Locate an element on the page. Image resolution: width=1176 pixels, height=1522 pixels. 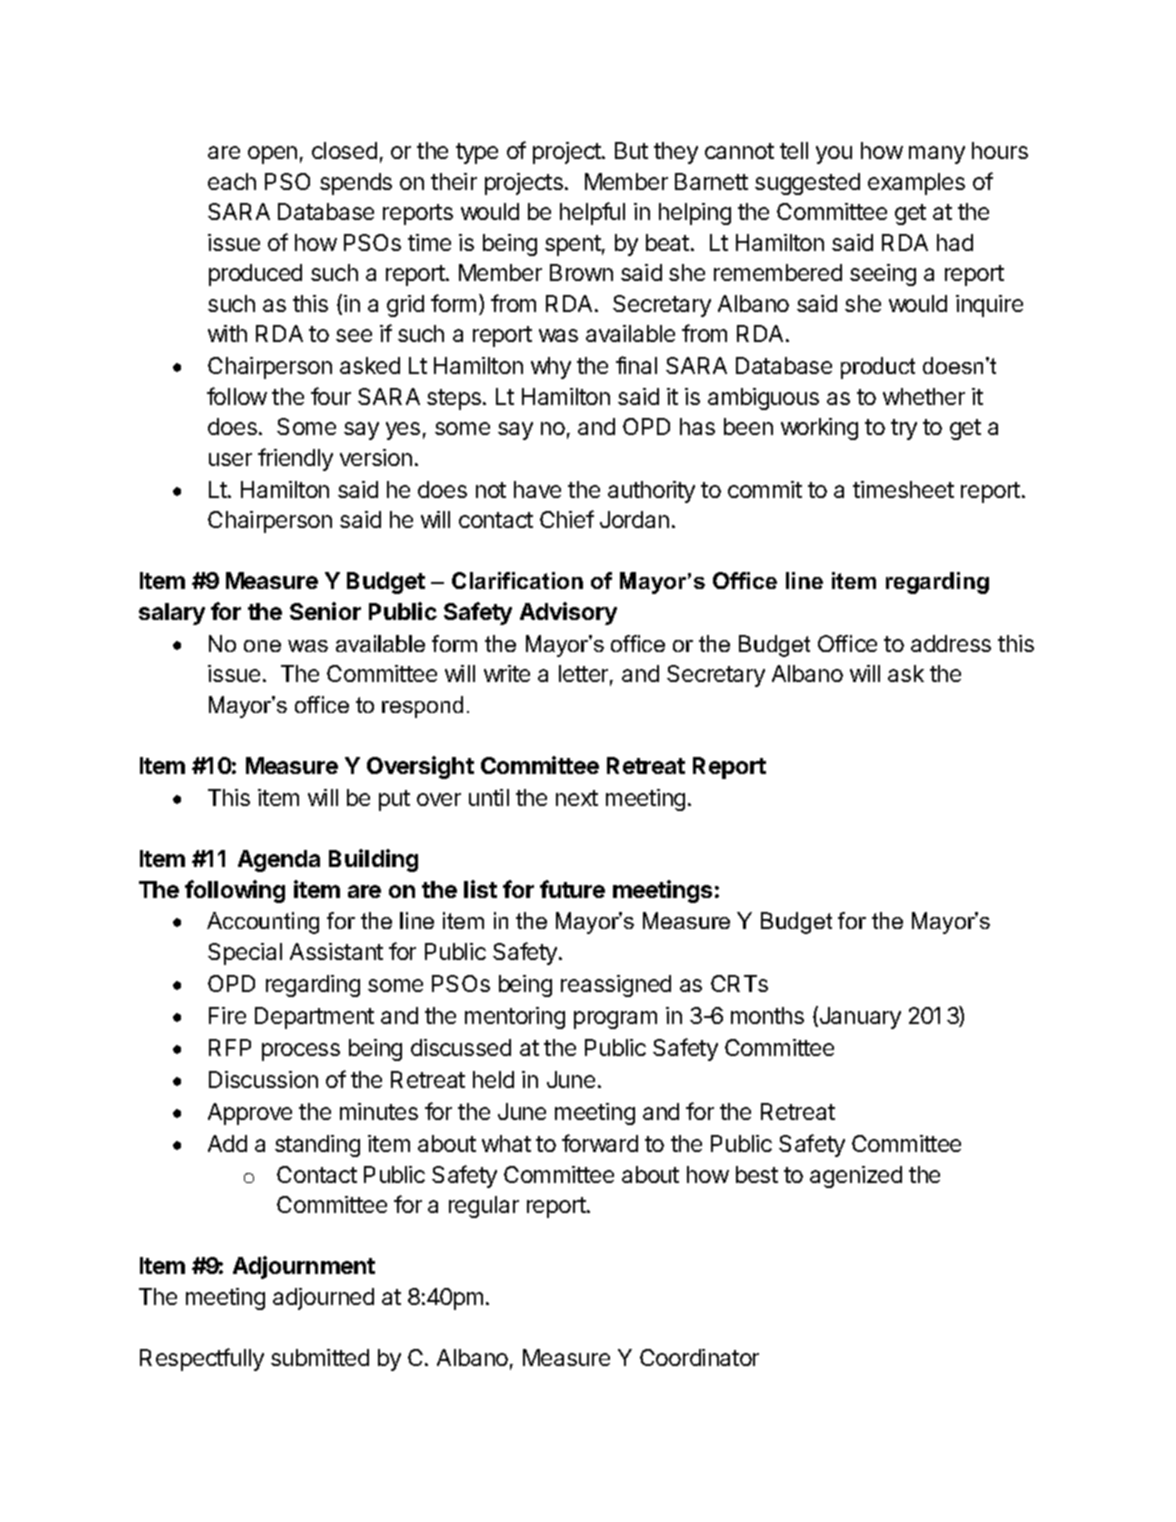
each is located at coordinates (232, 181).
